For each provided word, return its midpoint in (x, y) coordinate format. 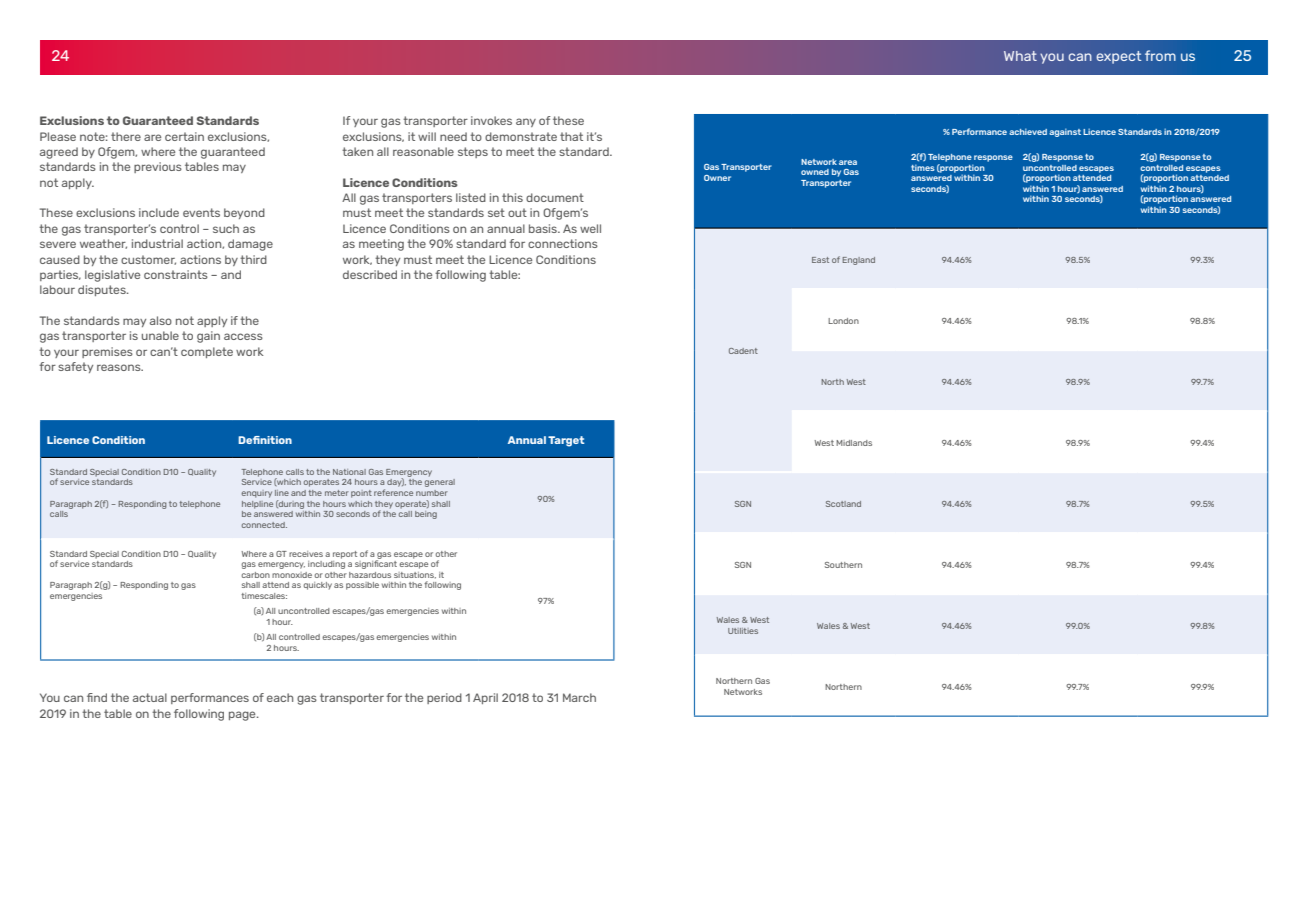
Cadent (743, 351)
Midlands (854, 443)
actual (150, 697)
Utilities (743, 631)
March (579, 697)
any (526, 122)
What (1020, 56)
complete (207, 352)
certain (184, 136)
